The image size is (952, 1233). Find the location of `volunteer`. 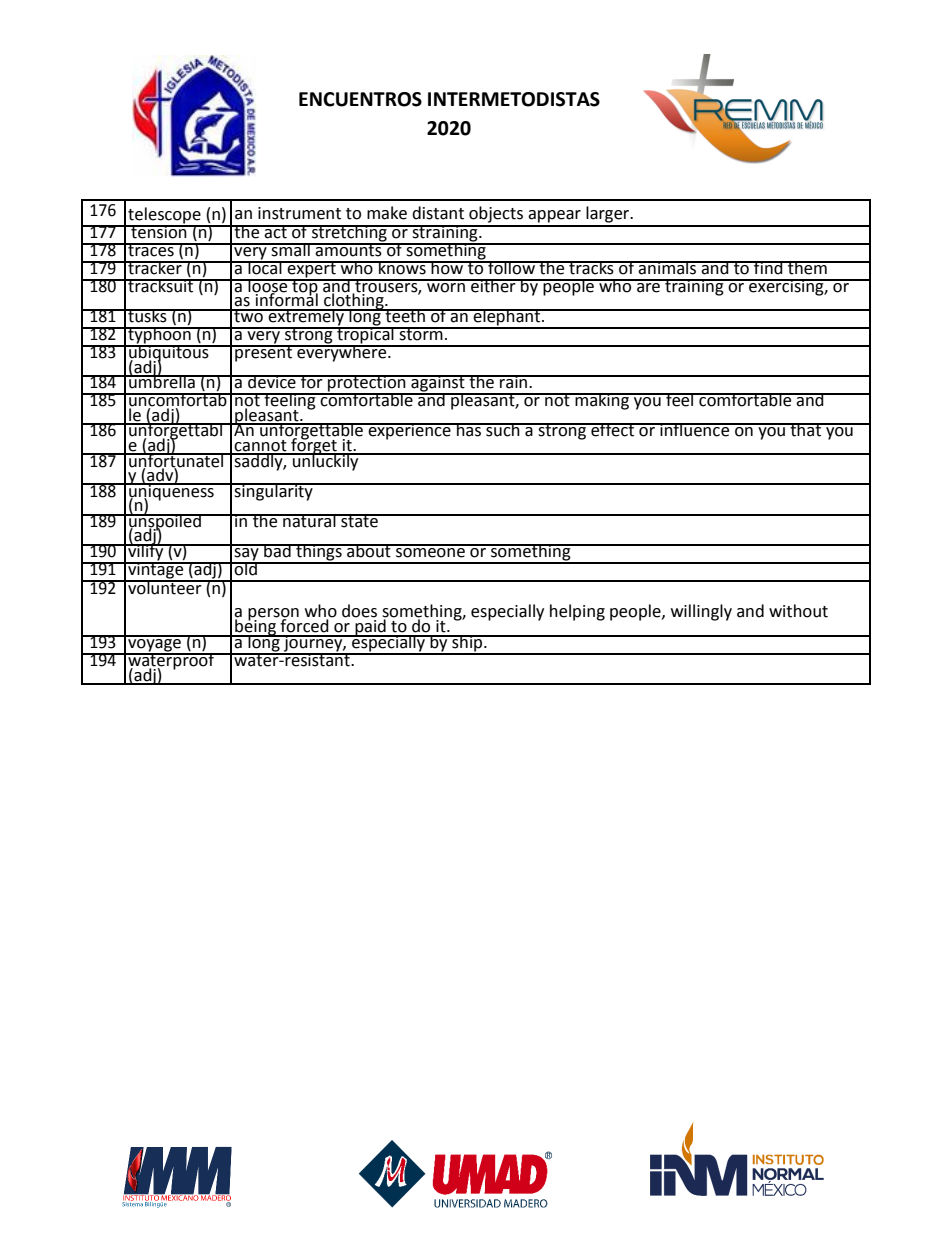

volunteer is located at coordinates (165, 587).
